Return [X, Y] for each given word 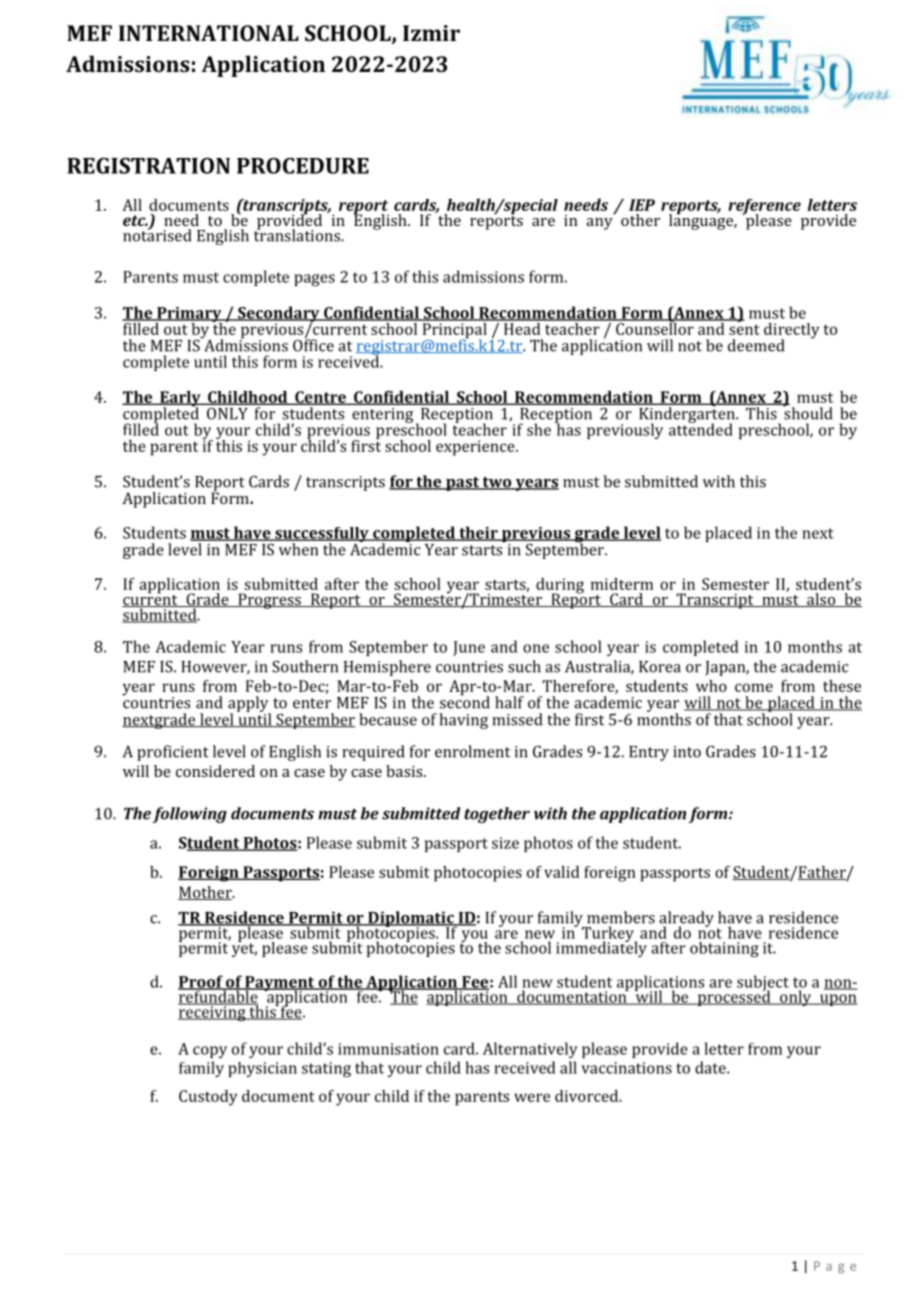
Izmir [431, 33]
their [478, 533]
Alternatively [530, 1050]
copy [210, 1052]
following [189, 815]
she [539, 429]
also [821, 600]
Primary [189, 316]
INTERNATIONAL [209, 33]
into [687, 752]
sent [744, 330]
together [497, 815]
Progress [269, 601]
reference [764, 208]
